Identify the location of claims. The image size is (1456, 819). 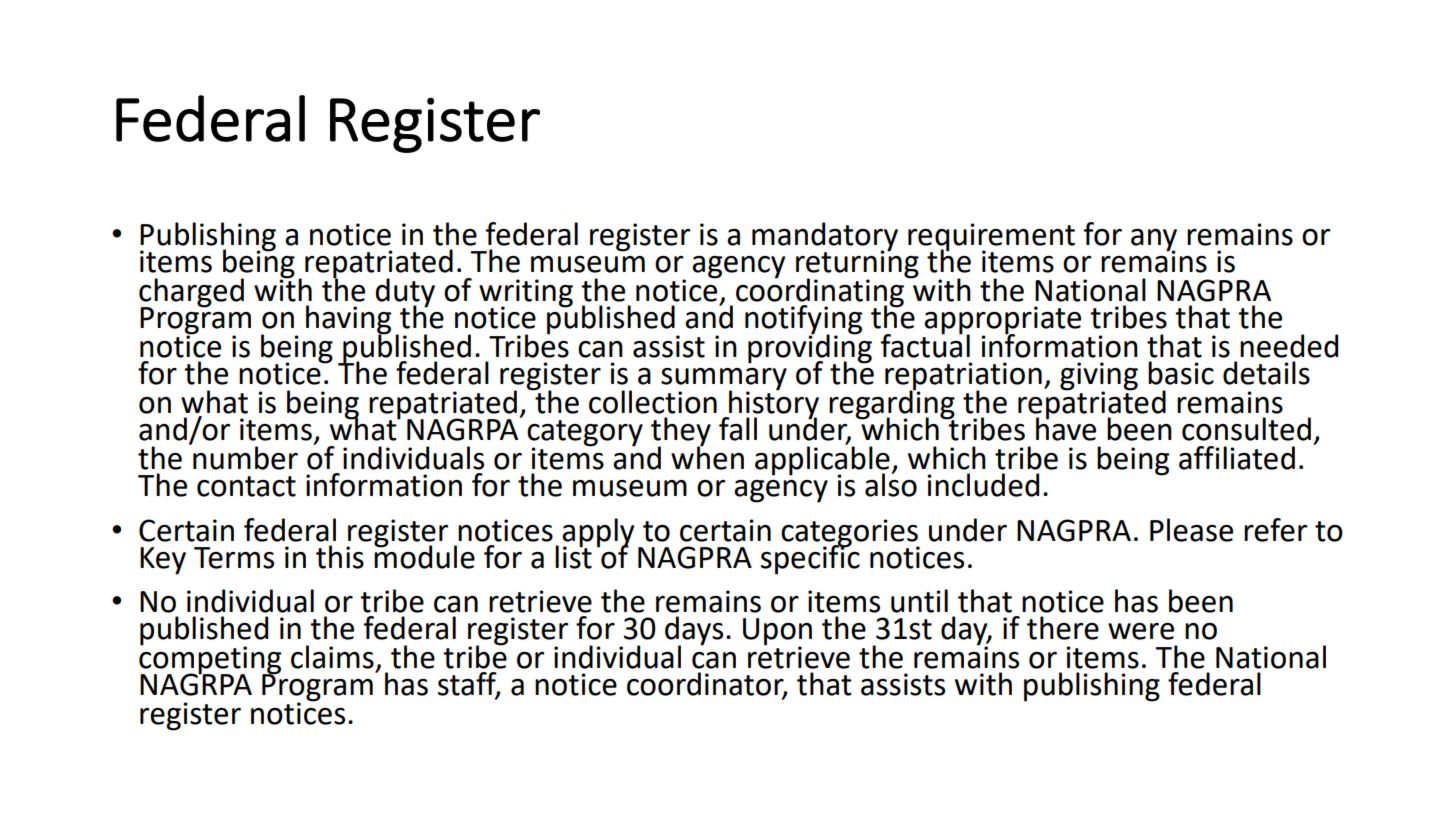
(332, 657).
